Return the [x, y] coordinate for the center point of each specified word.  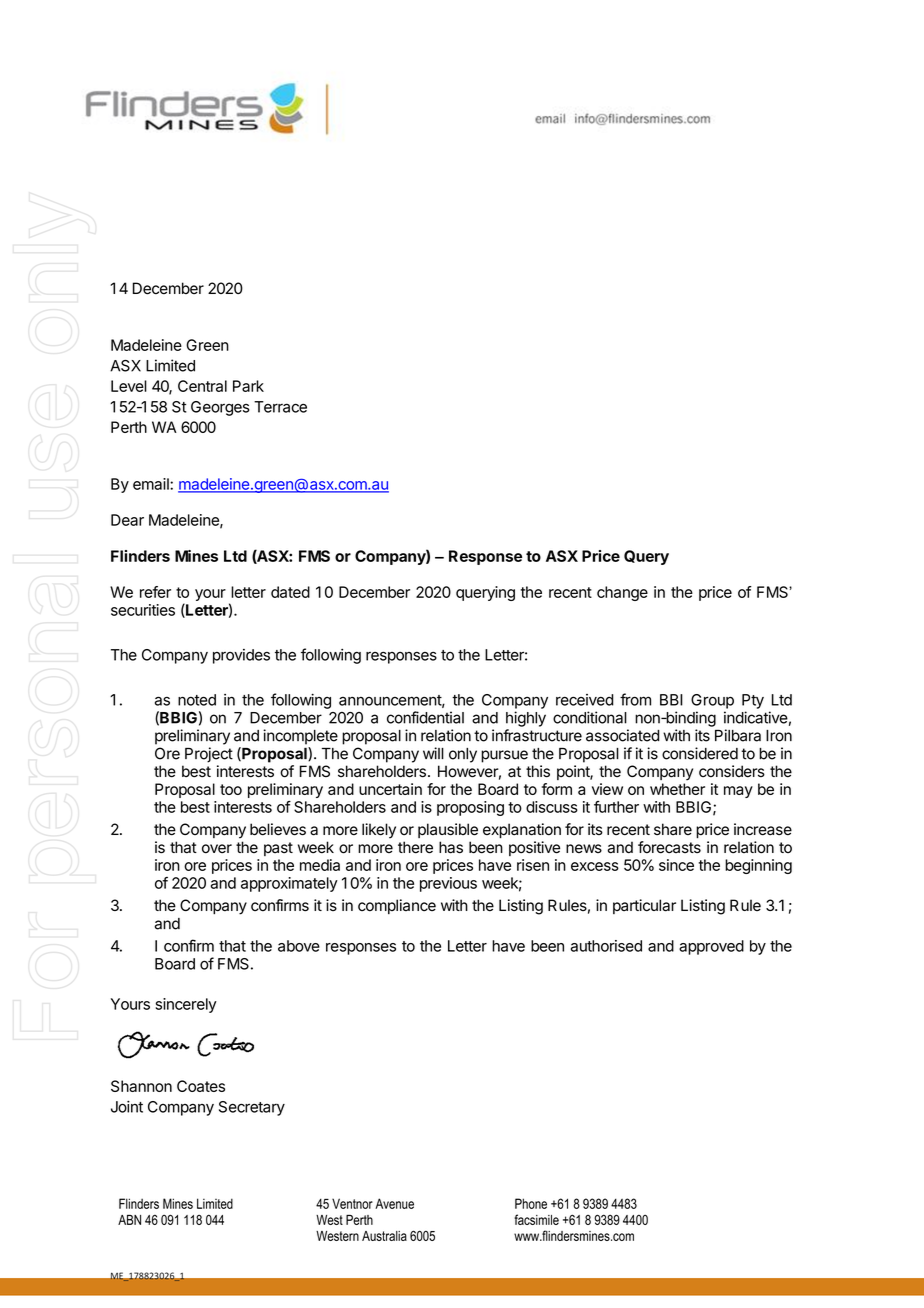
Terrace [280, 407]
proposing [470, 808]
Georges [220, 408]
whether [677, 789]
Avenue [394, 1203]
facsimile [536, 1219]
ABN [129, 1220]
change [622, 593]
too [231, 789]
